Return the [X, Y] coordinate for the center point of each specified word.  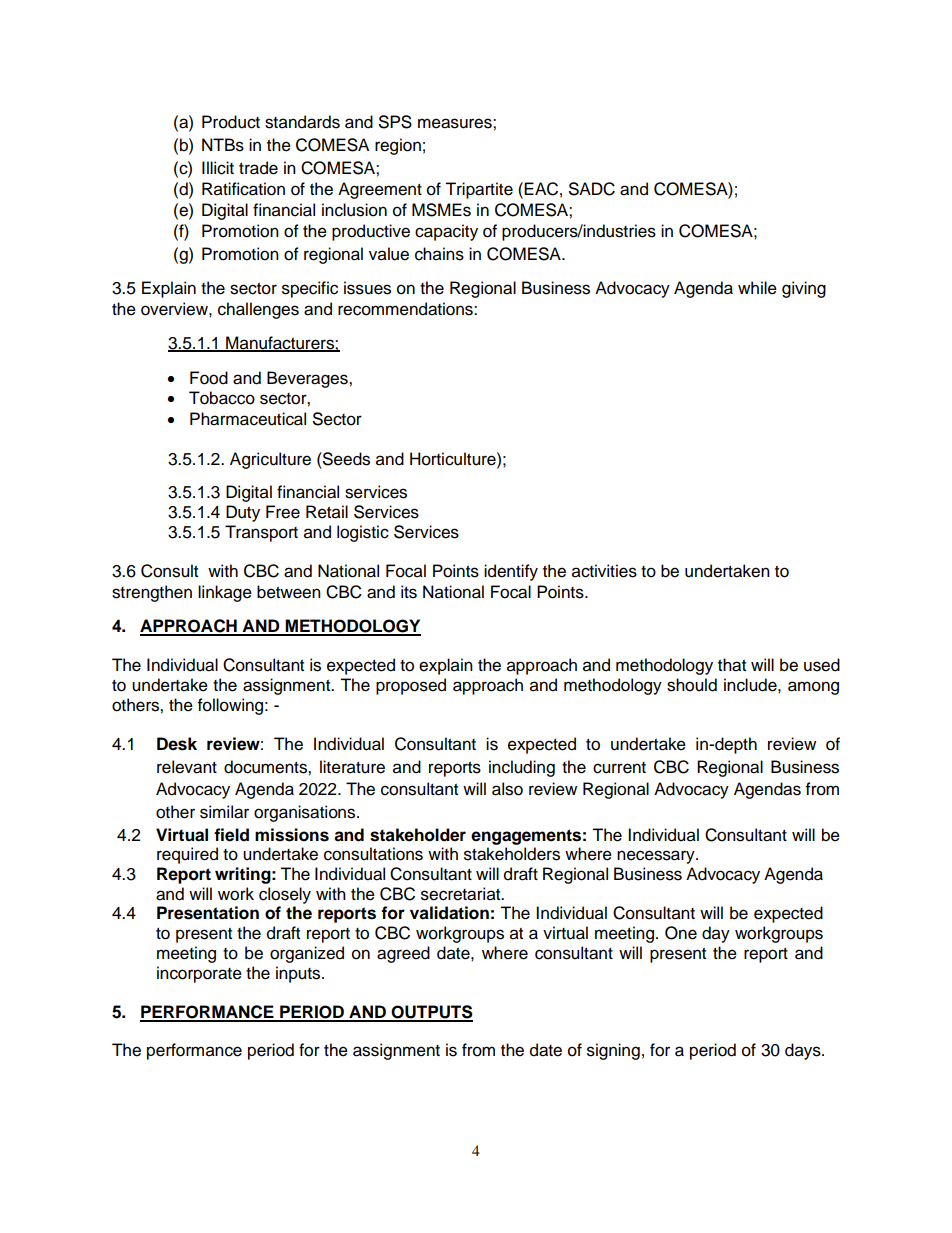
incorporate [199, 974]
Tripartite [479, 190]
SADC [592, 189]
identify [511, 572]
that [732, 665]
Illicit [218, 168]
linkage [225, 593]
